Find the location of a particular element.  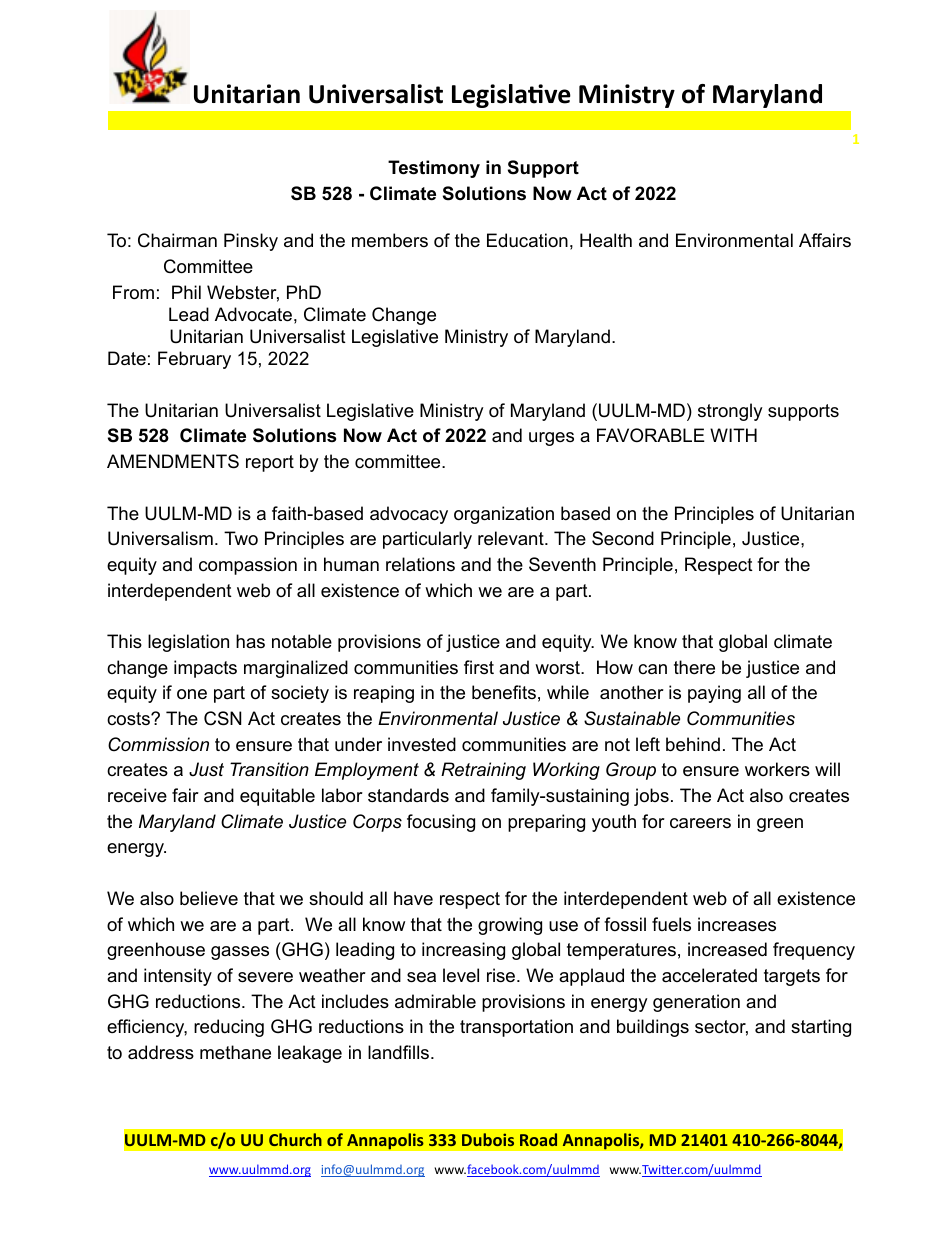

careers is located at coordinates (700, 823).
